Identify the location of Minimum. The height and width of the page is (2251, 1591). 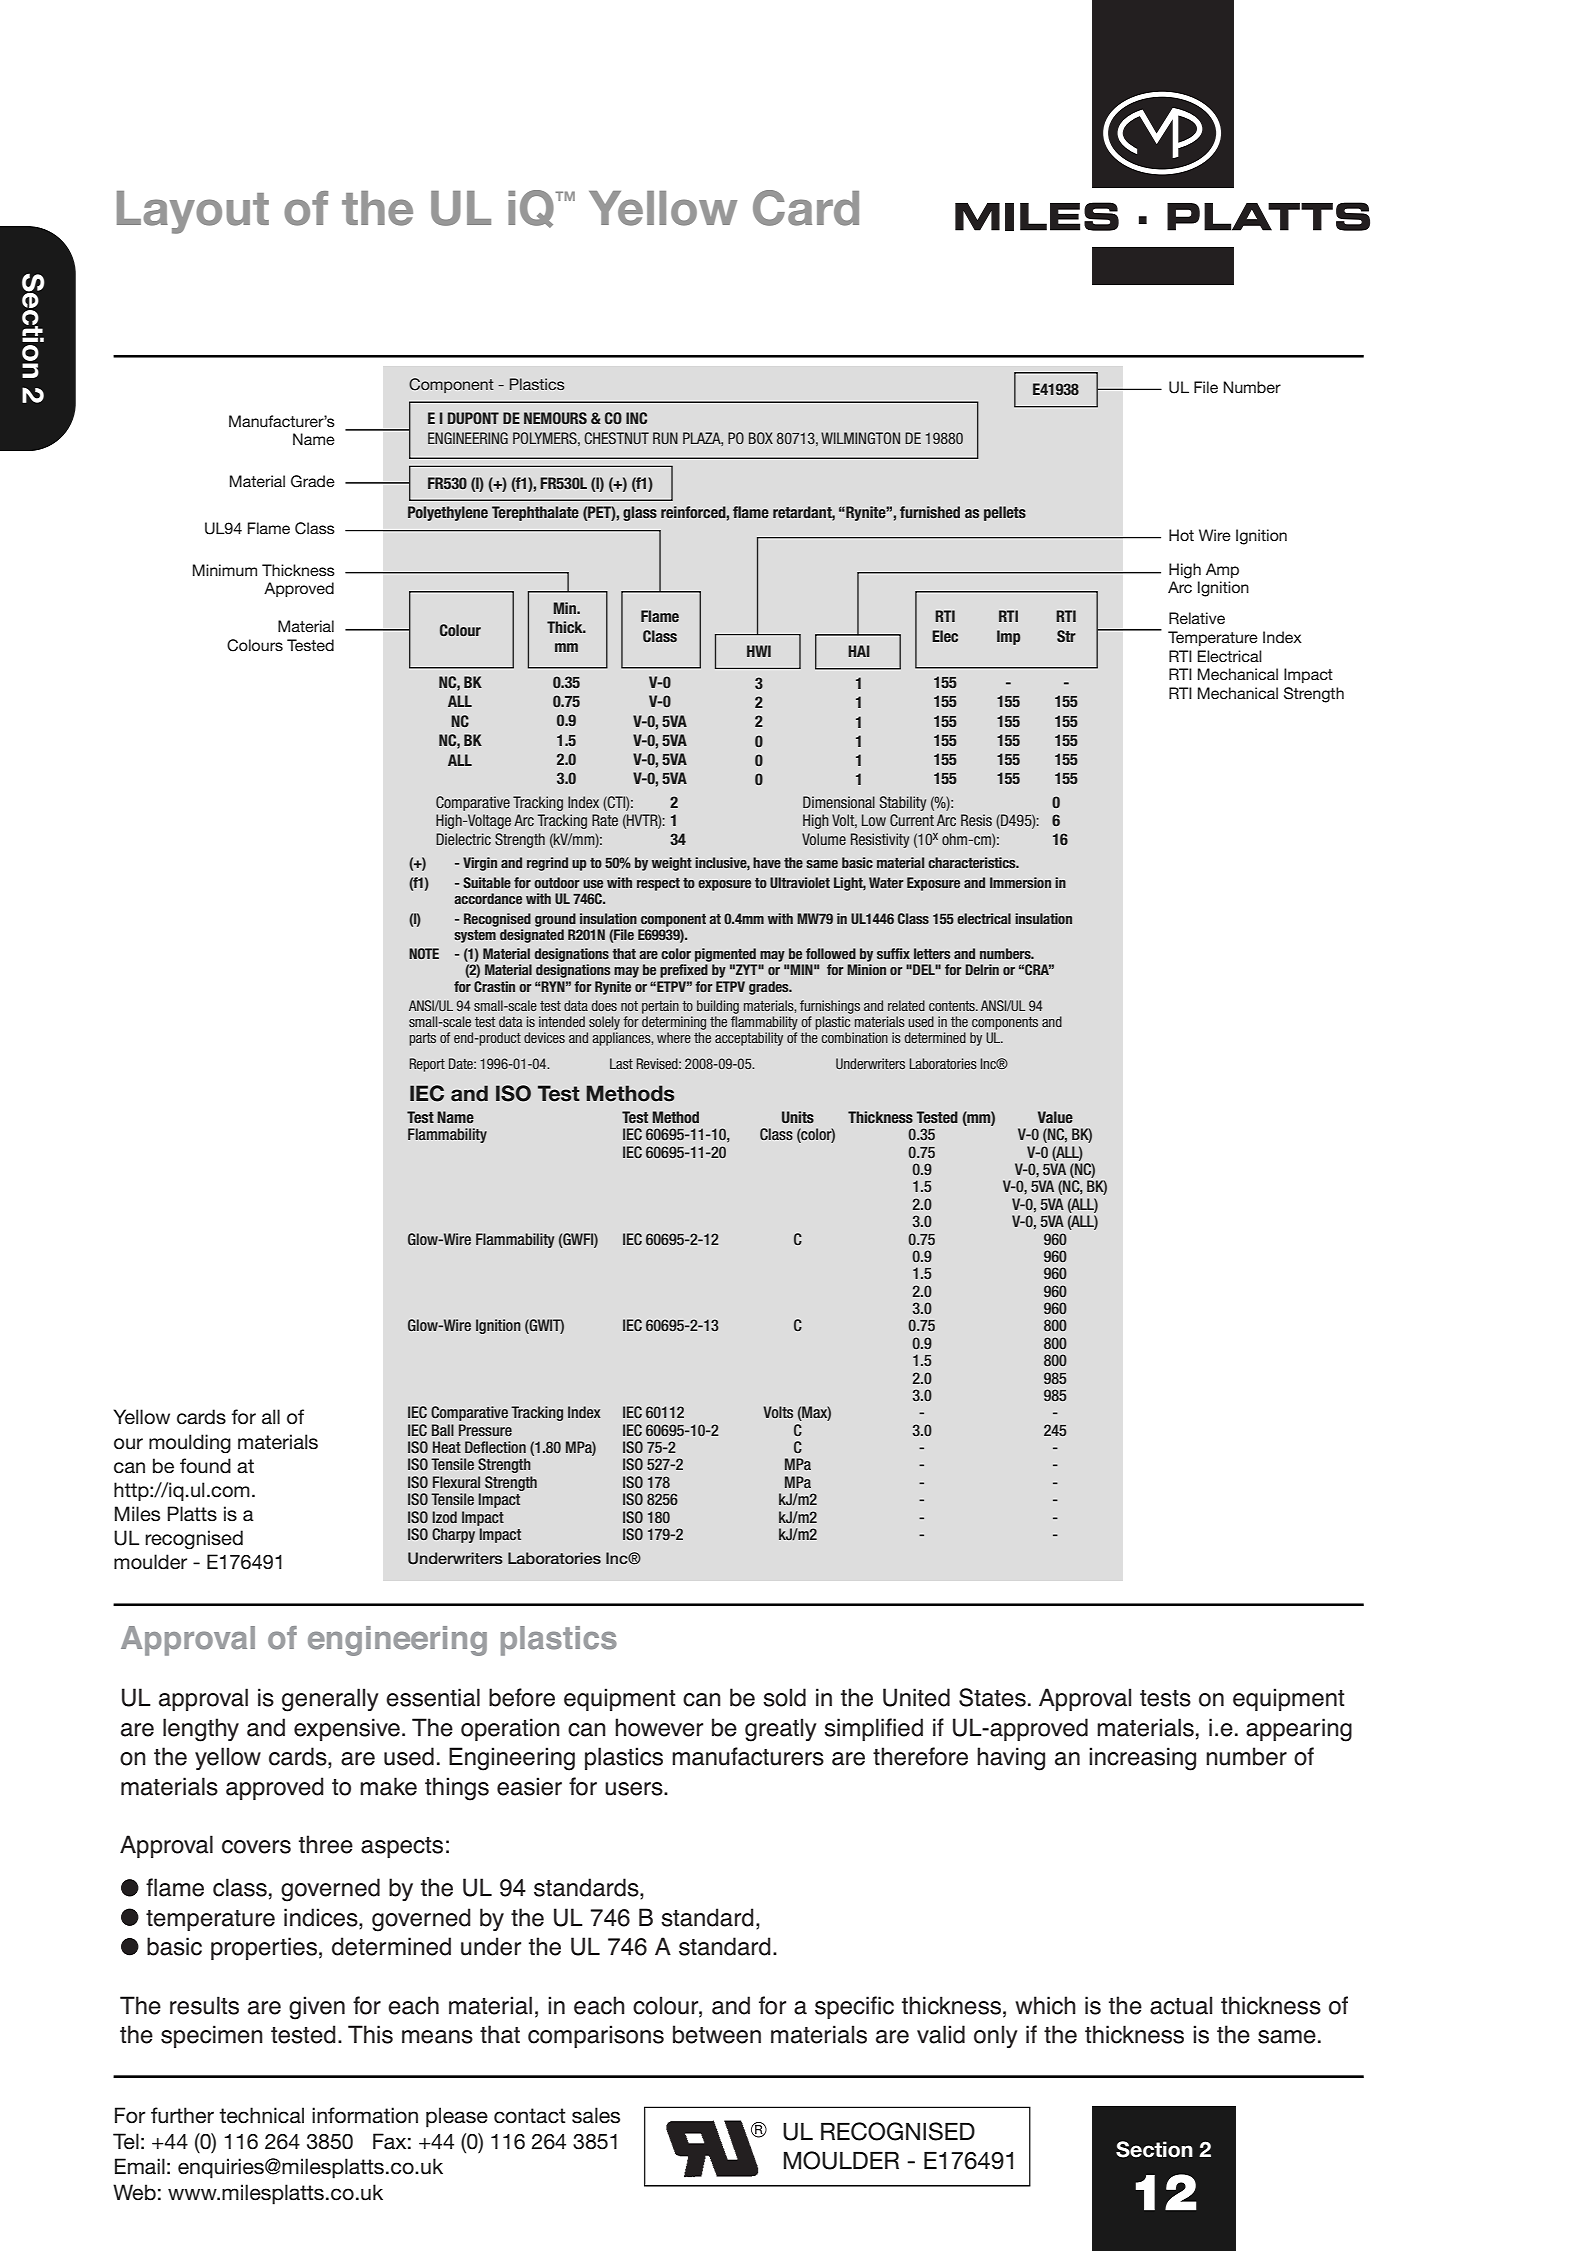
(225, 570).
